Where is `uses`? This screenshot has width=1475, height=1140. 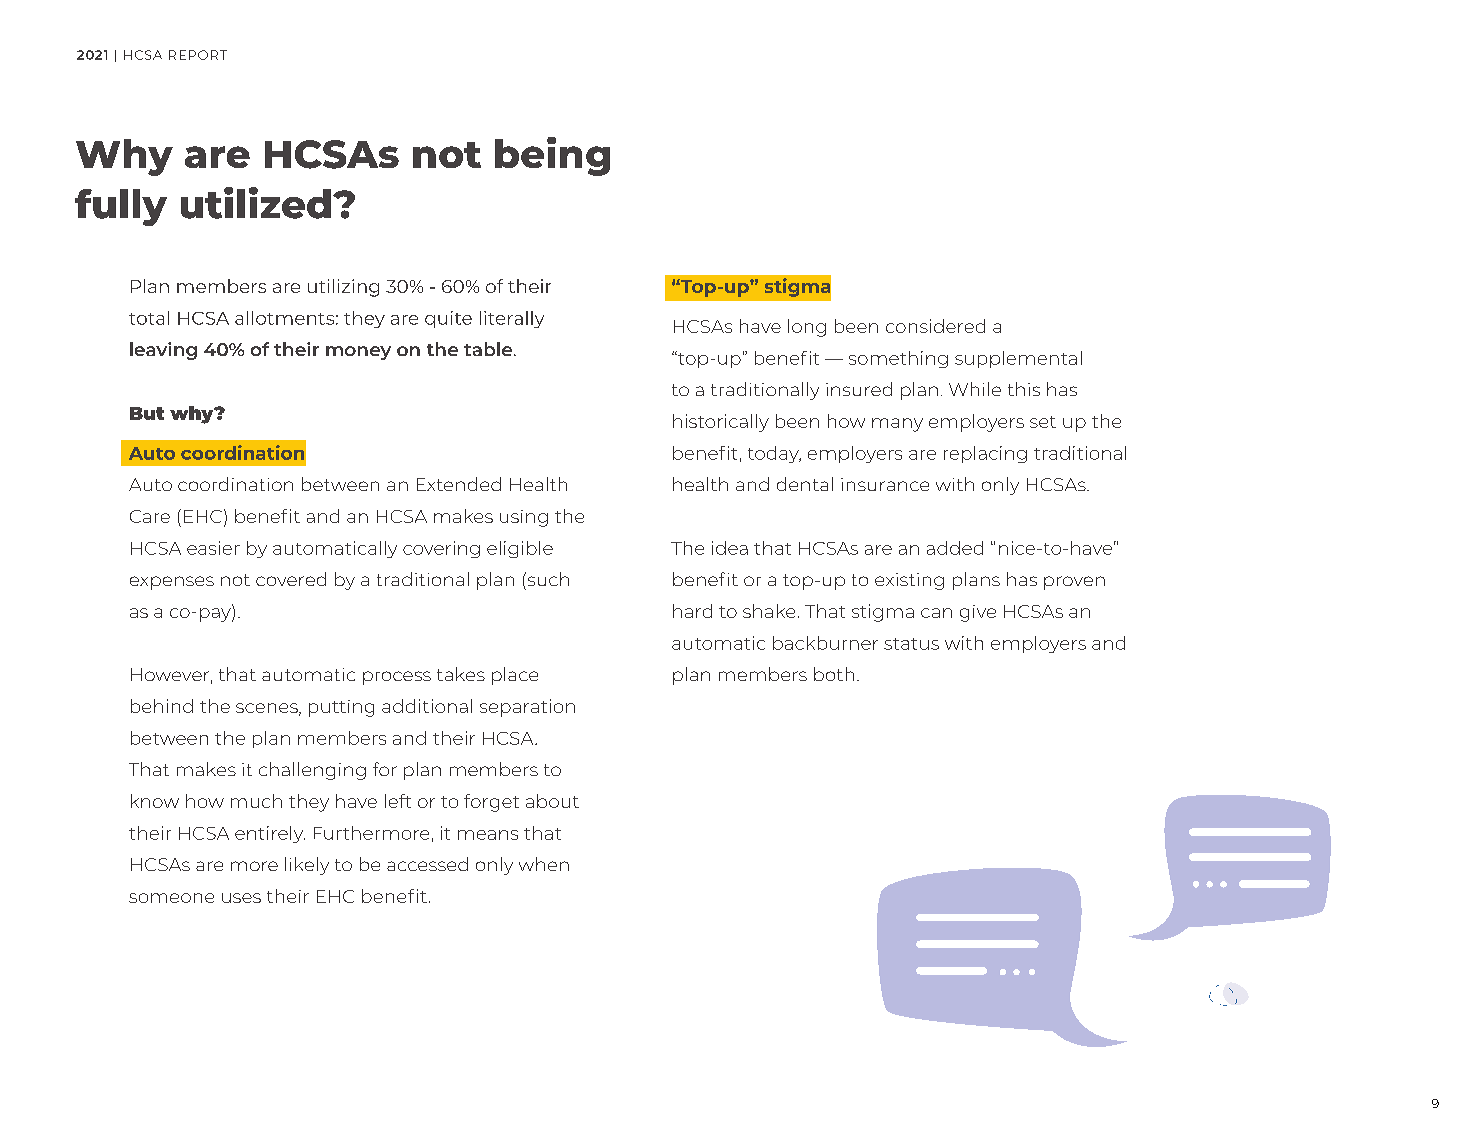
uses is located at coordinates (241, 898).
